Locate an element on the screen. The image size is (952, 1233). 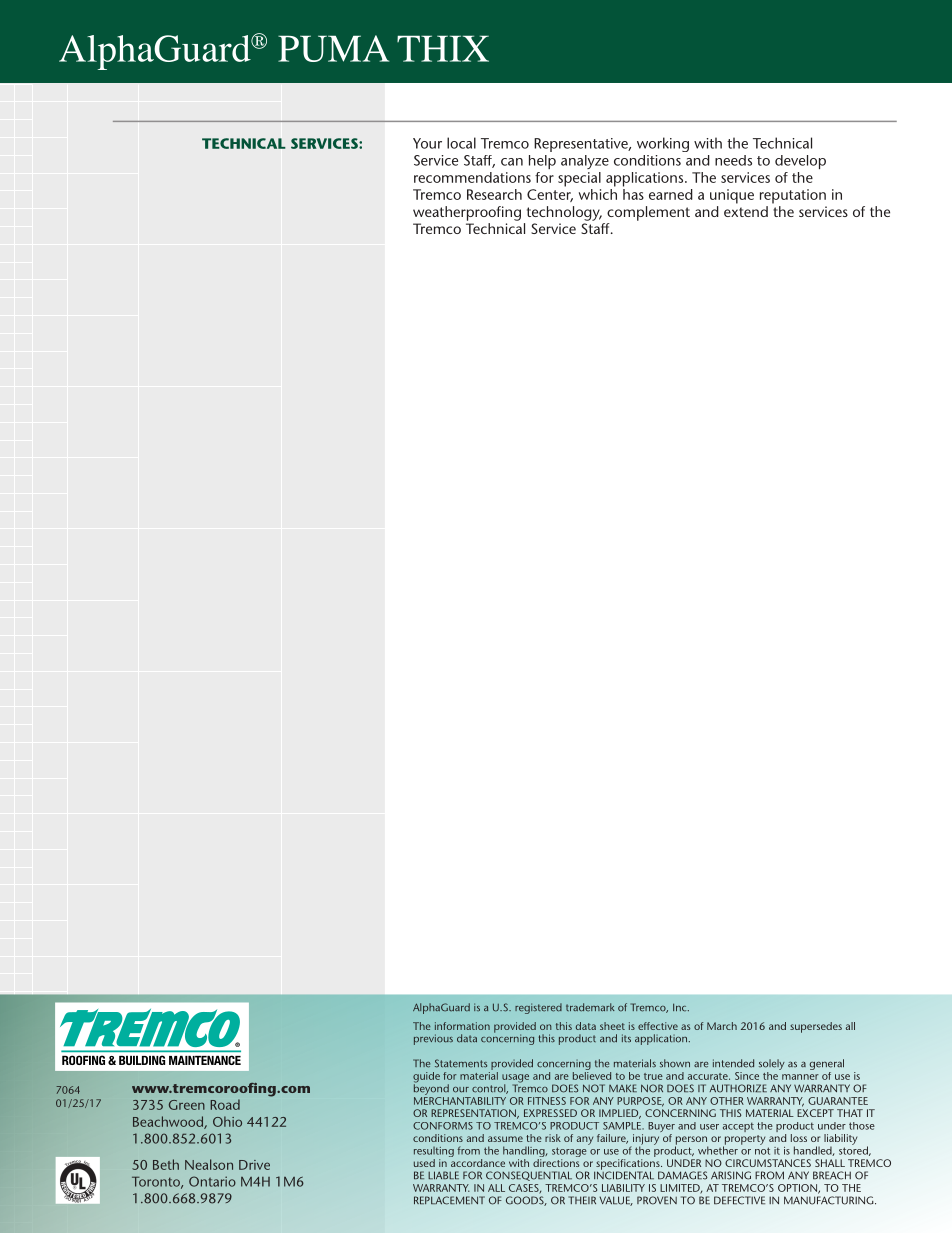
local is located at coordinates (461, 143).
